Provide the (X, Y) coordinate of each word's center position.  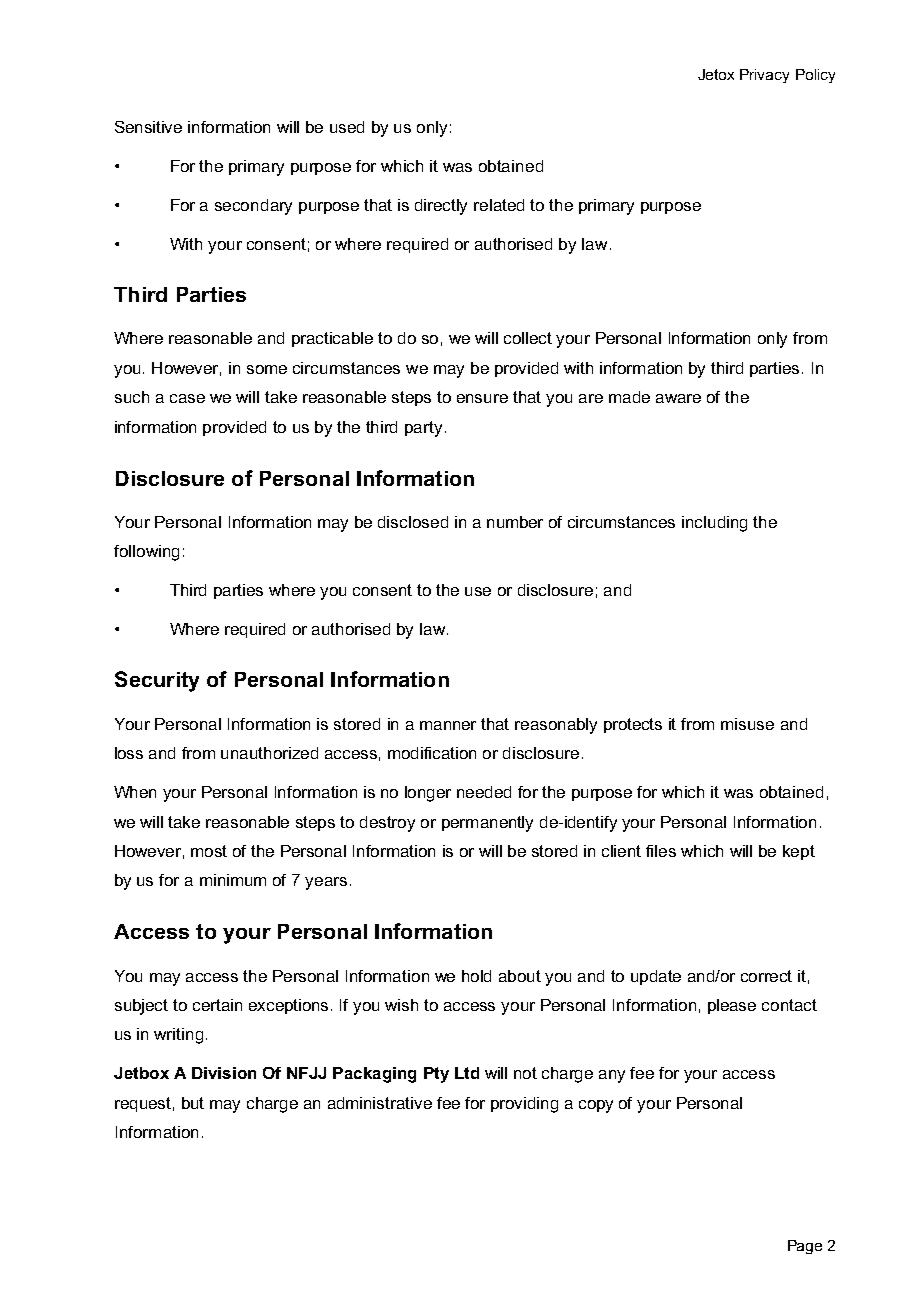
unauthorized (269, 753)
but (193, 1103)
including (714, 524)
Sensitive (148, 127)
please (732, 1006)
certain (217, 1005)
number (515, 522)
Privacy (764, 76)
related (499, 205)
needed (484, 792)
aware (678, 398)
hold (476, 976)
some (267, 369)
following (146, 553)
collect (528, 338)
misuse (747, 724)
